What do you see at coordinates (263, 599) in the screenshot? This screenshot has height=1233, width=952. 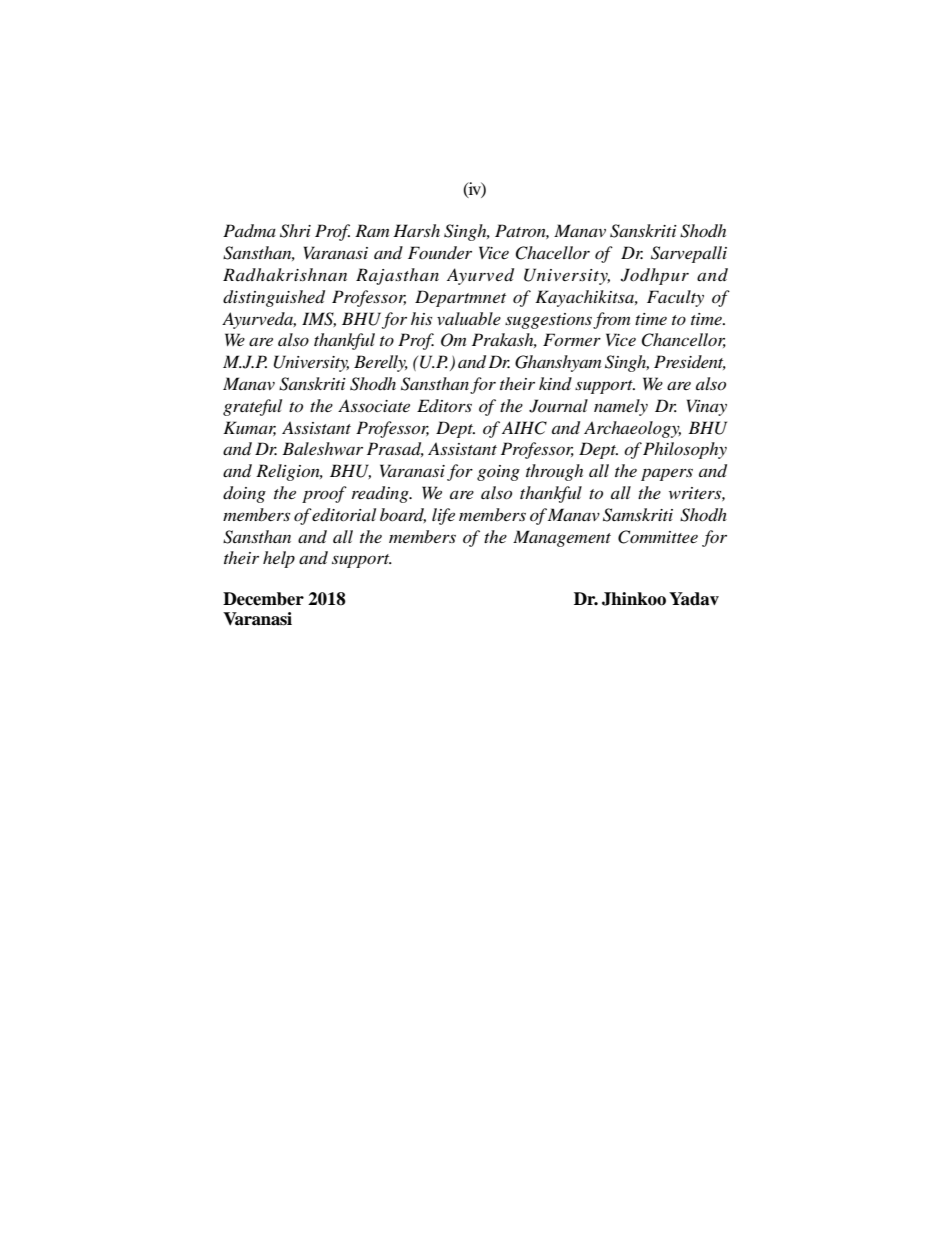 I see `December` at bounding box center [263, 599].
